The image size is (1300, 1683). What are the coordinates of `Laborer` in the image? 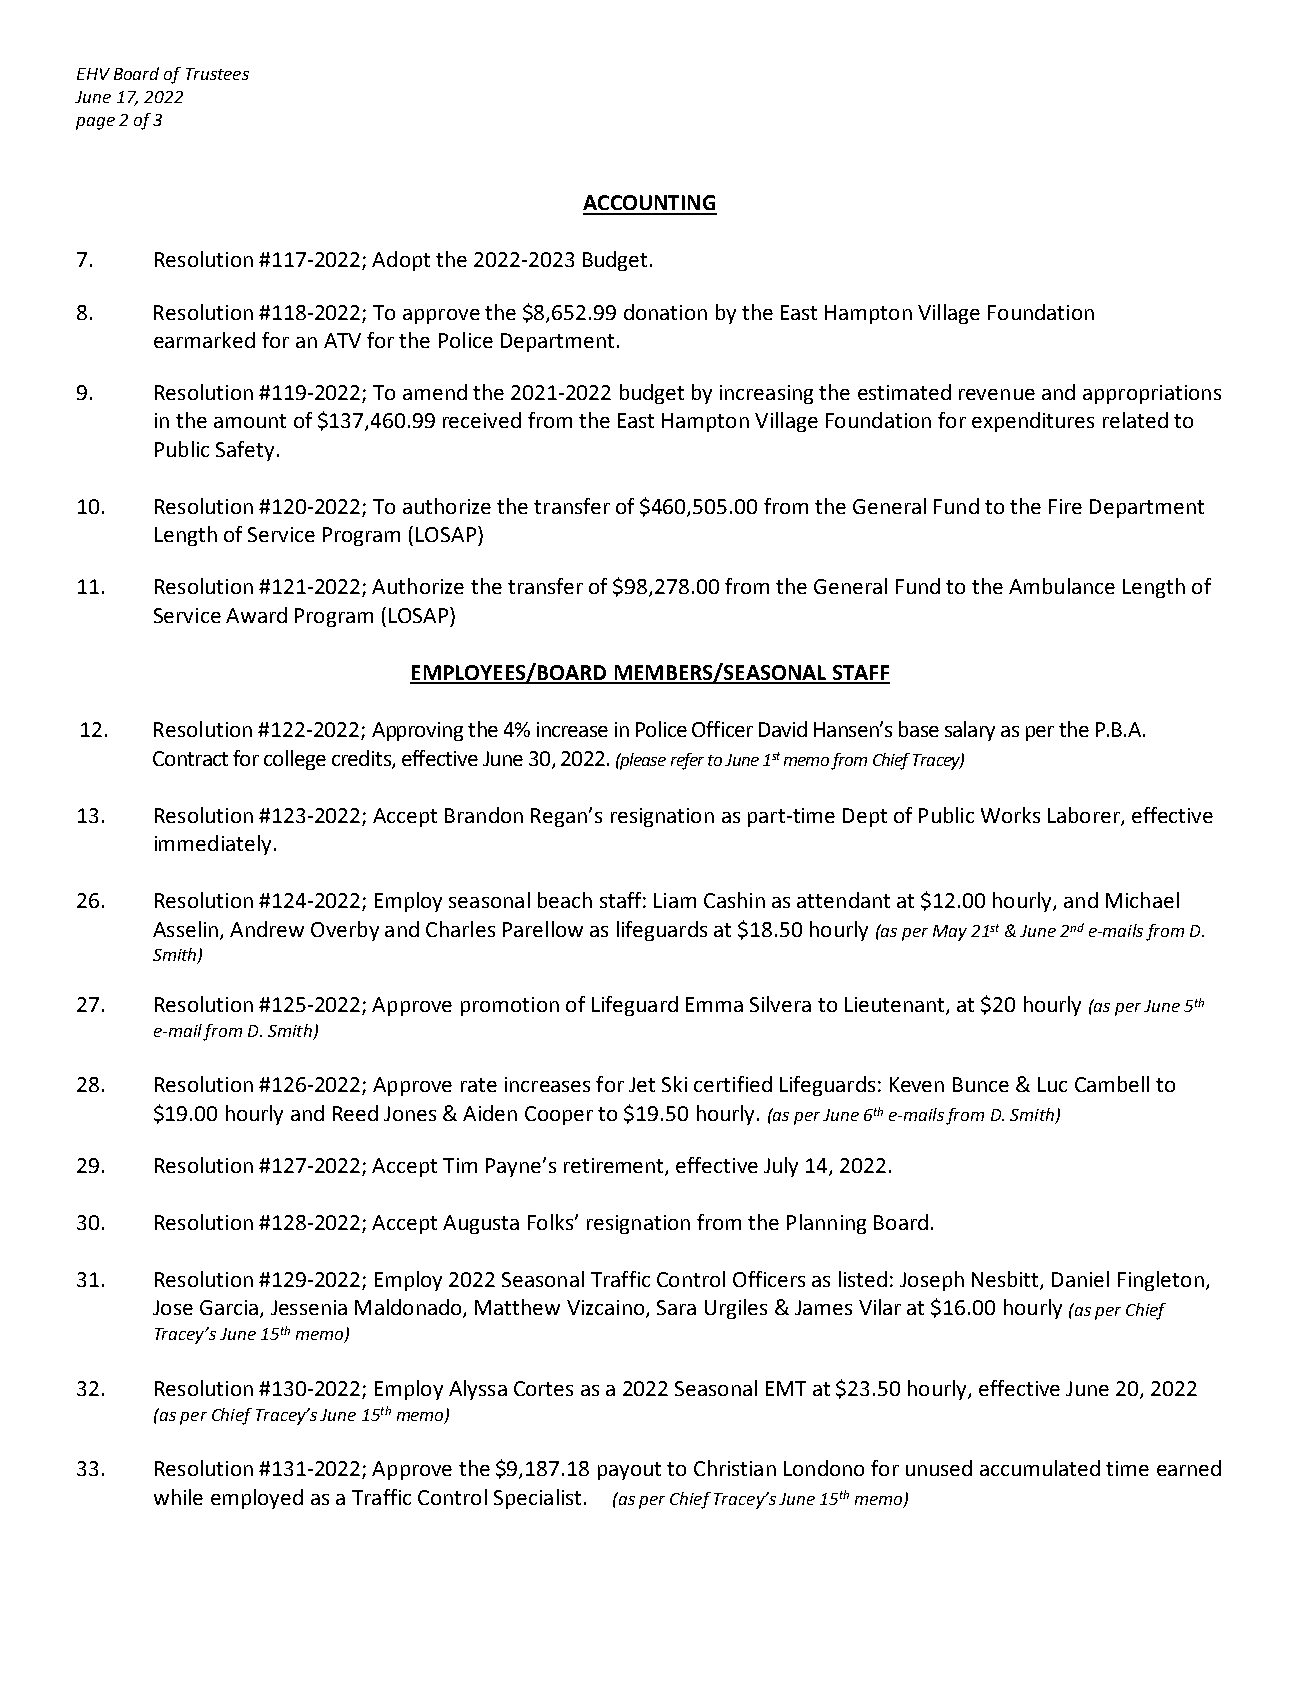 It's located at (1085, 816).
